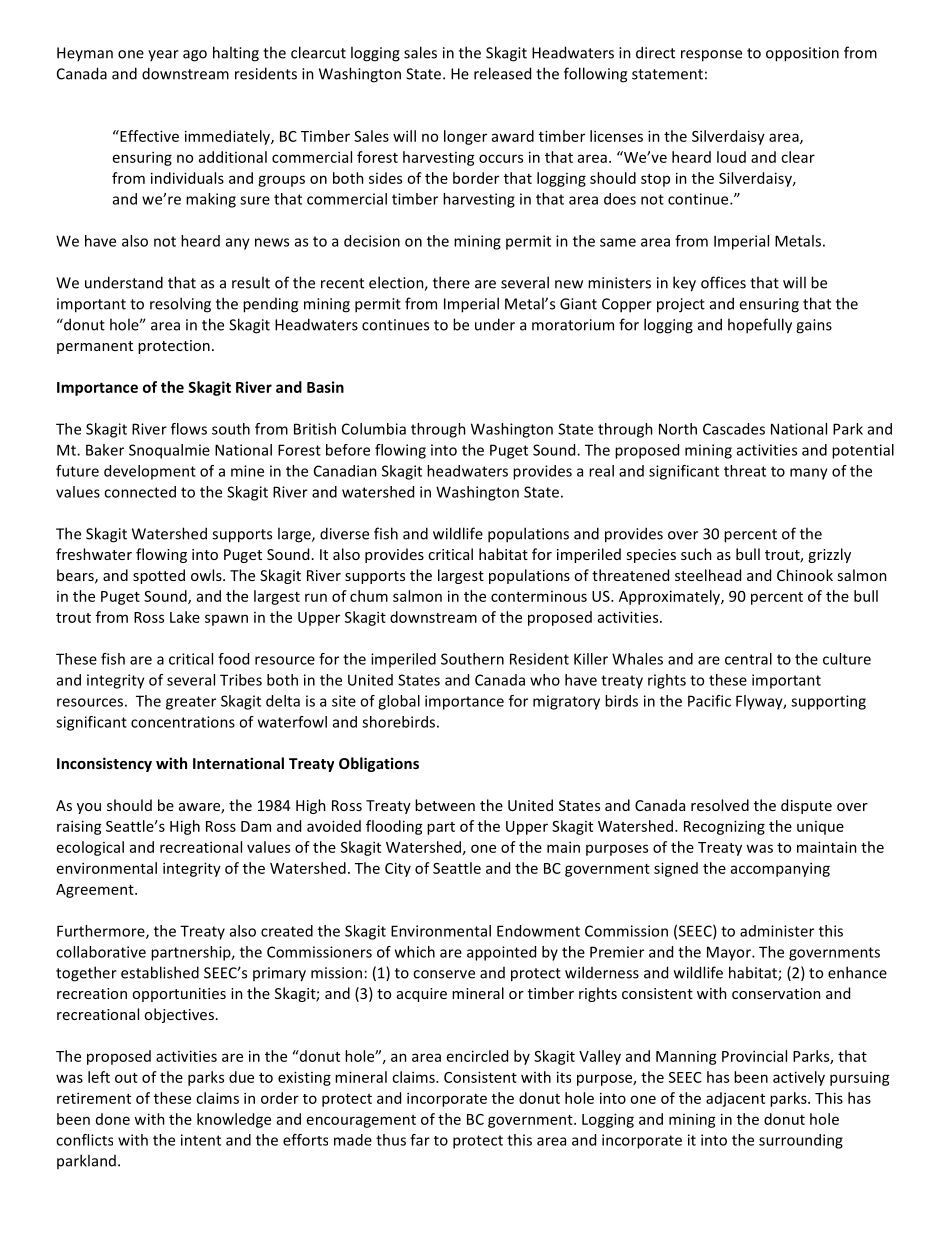  I want to click on Chinook, so click(805, 575).
